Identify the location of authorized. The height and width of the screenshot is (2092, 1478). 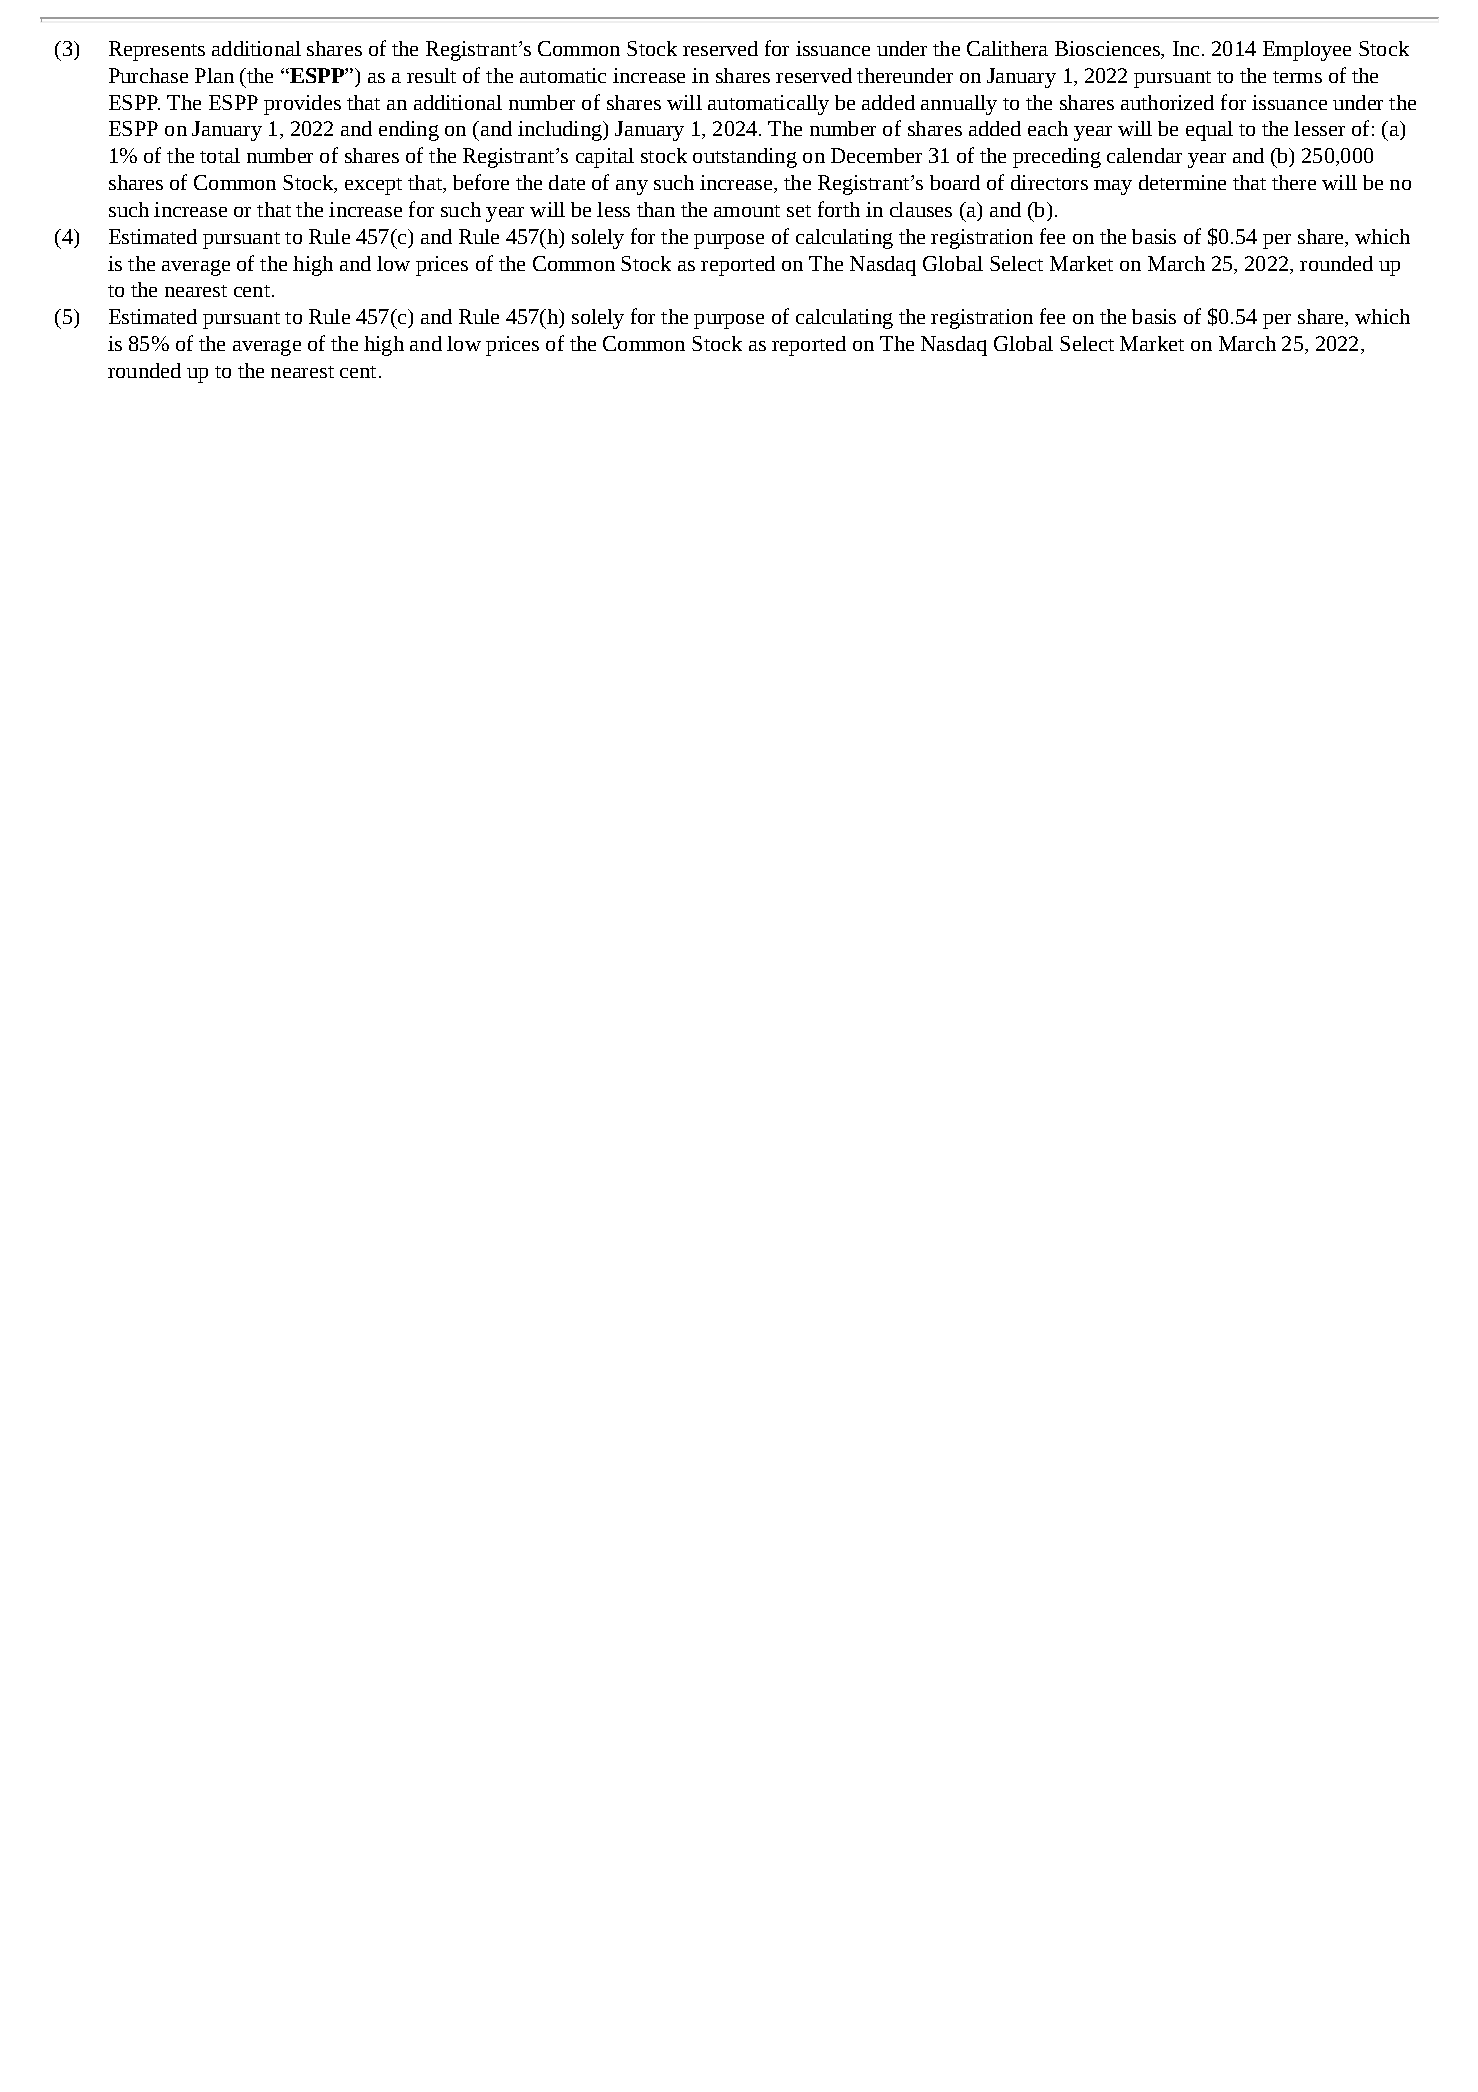
(1167, 102).
